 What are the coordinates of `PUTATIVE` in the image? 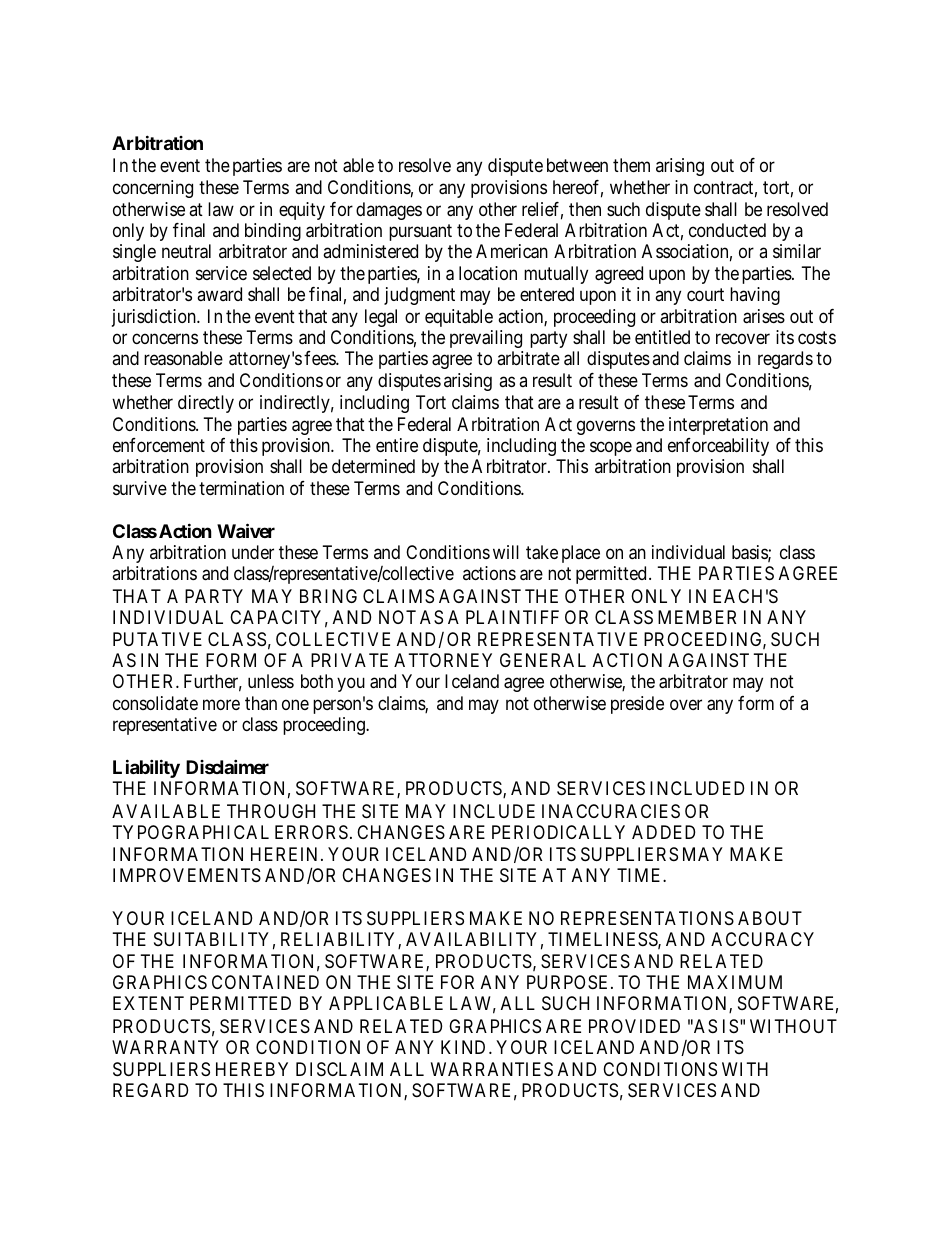 It's located at (157, 639).
